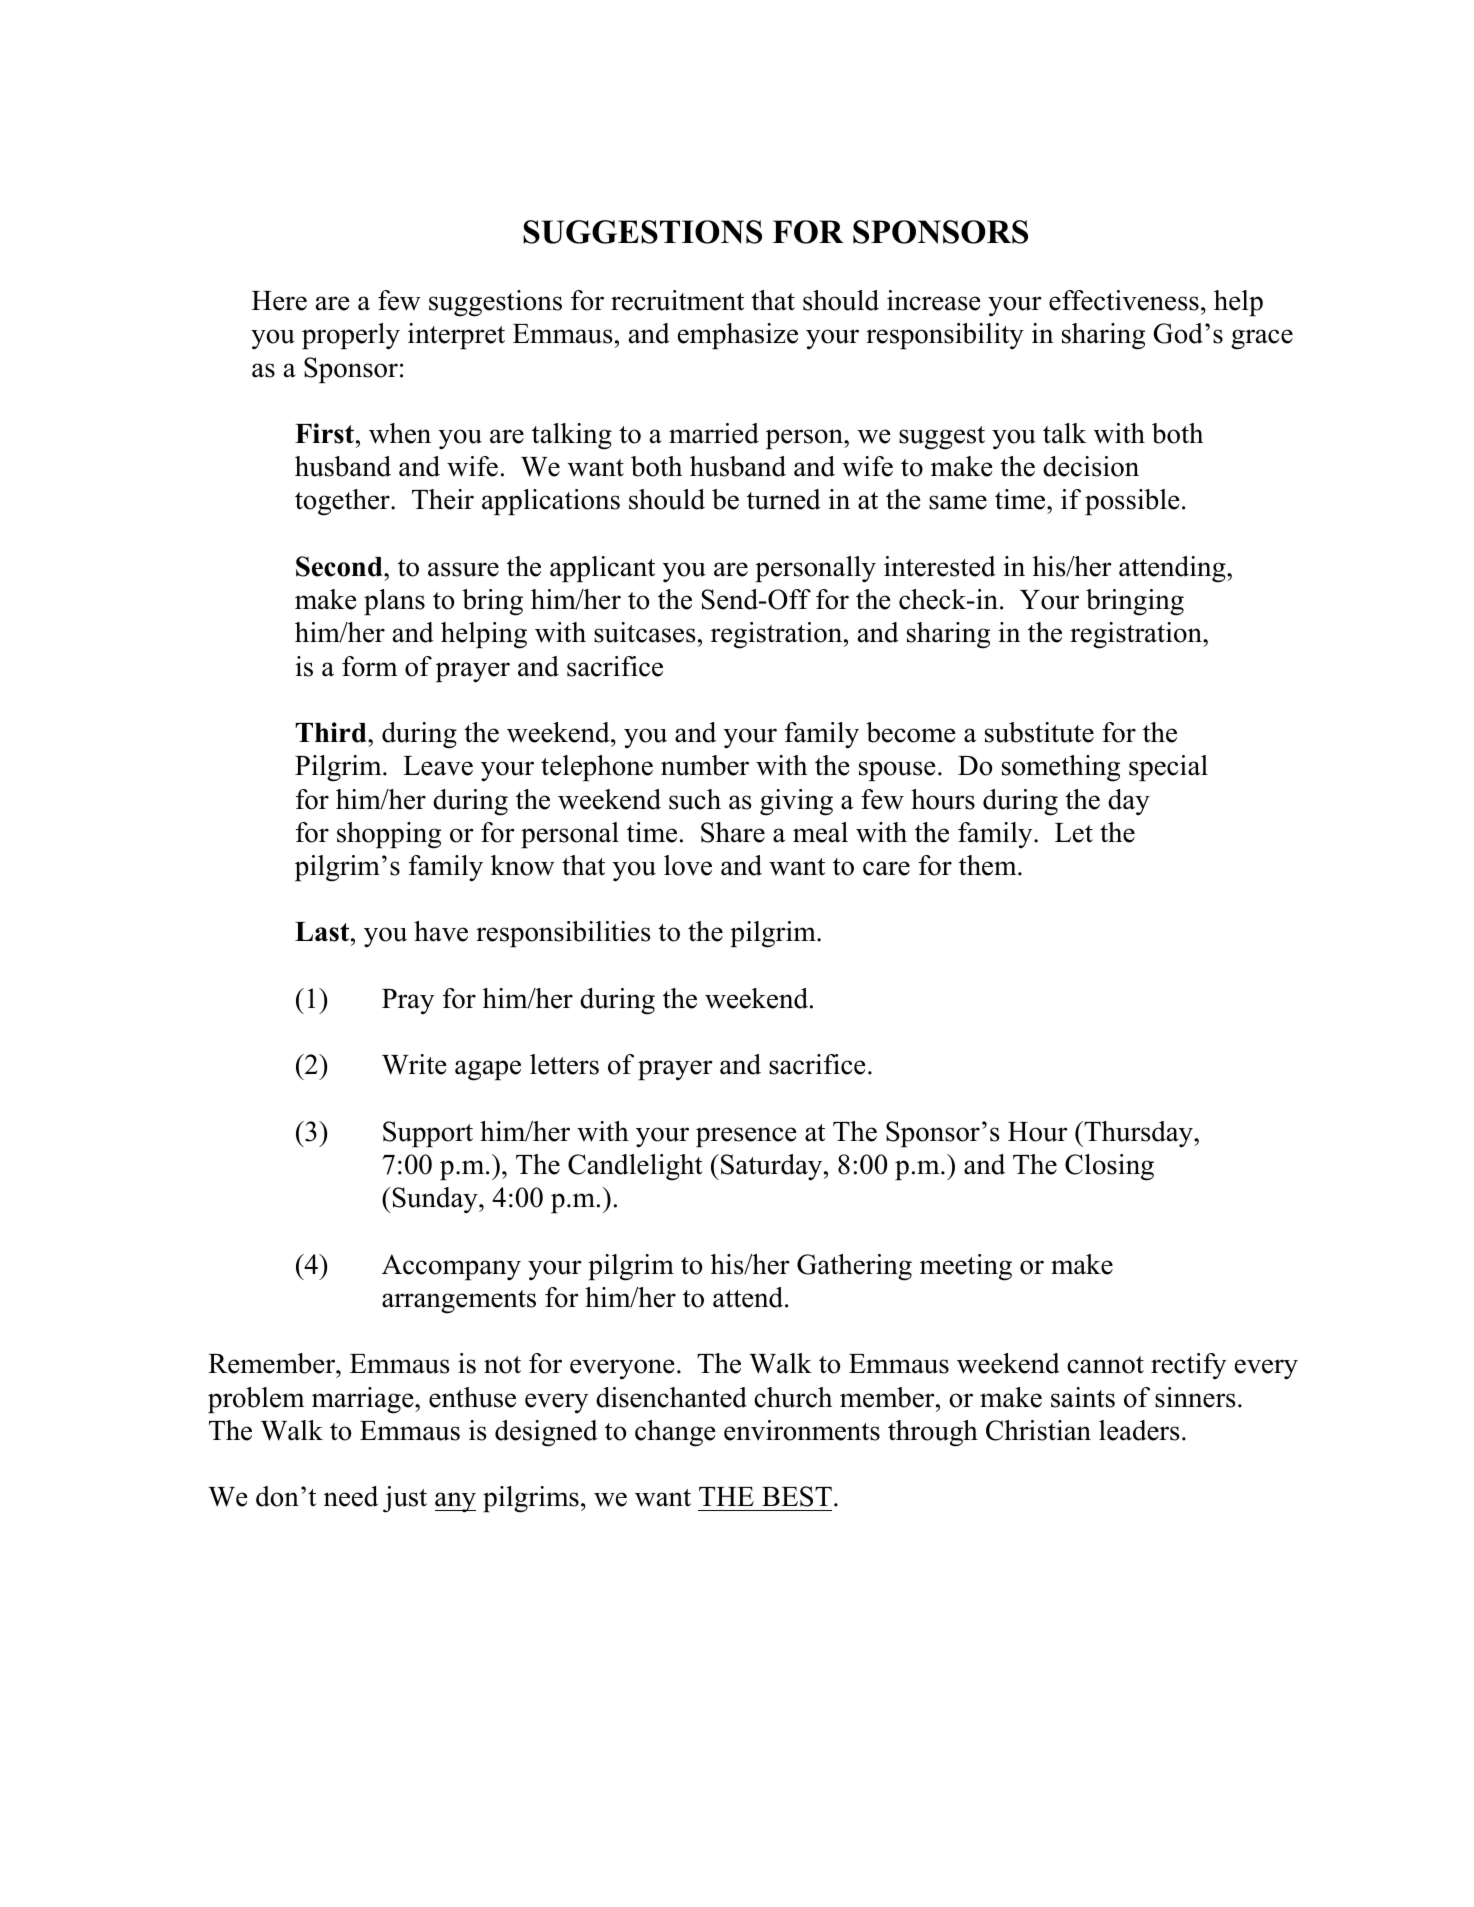  I want to click on special, so click(1168, 768).
